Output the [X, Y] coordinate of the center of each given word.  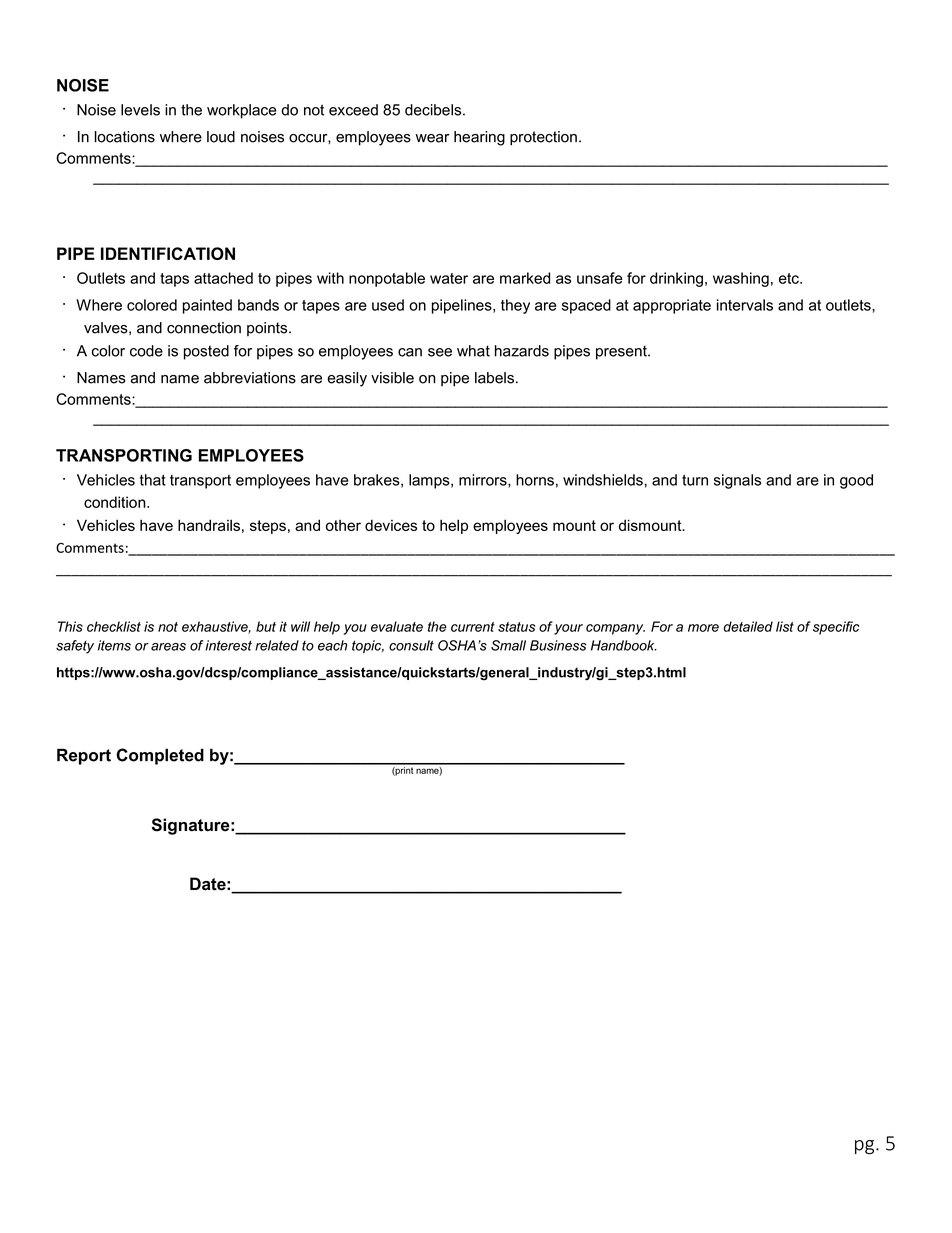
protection [543, 138]
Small [508, 645]
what [473, 351]
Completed [160, 756]
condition [116, 502]
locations [125, 137]
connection [204, 328]
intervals [745, 305]
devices [391, 525]
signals [737, 481]
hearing [479, 138]
